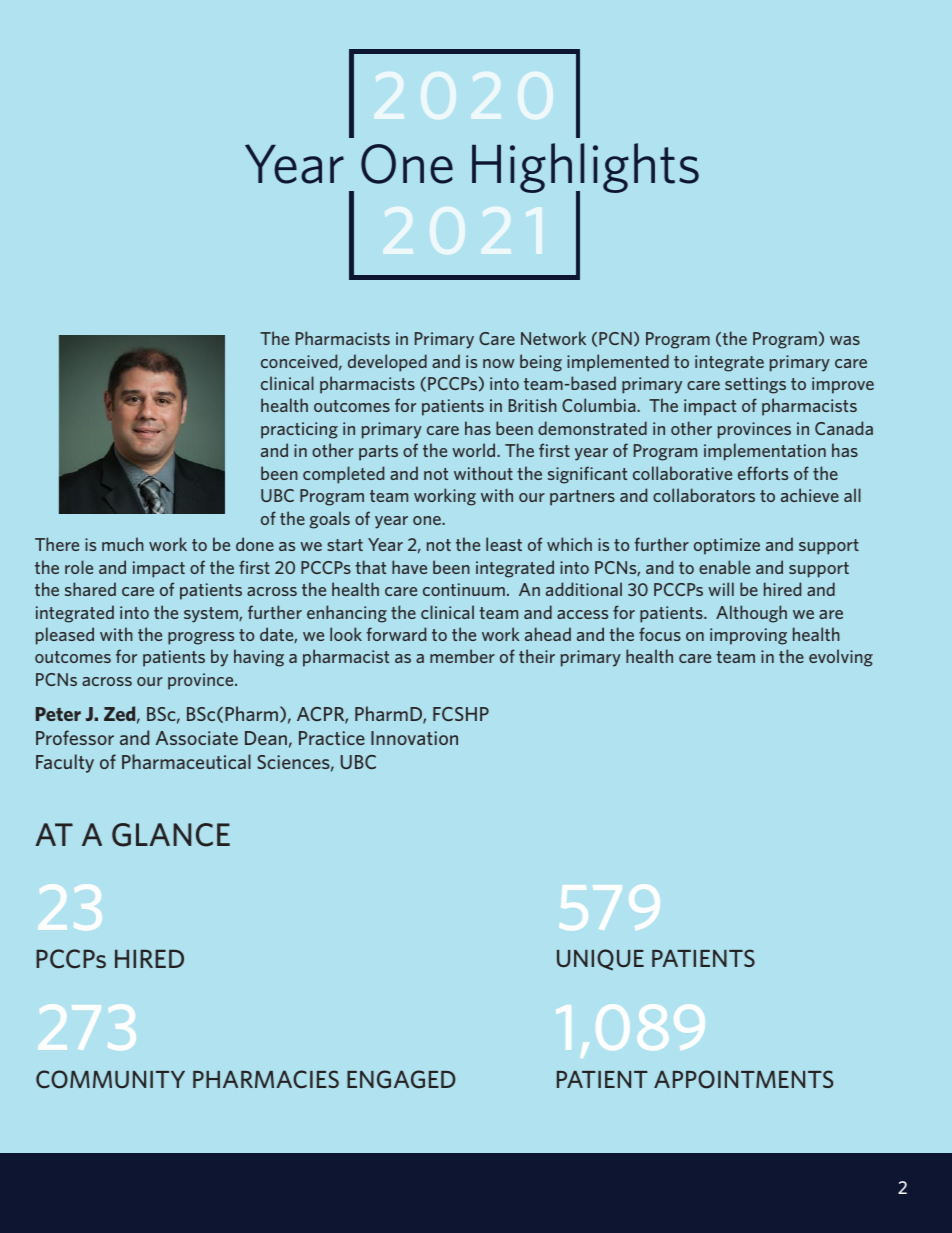 This screenshot has height=1233, width=952. What do you see at coordinates (171, 835) in the screenshot?
I see `GLANCE` at bounding box center [171, 835].
